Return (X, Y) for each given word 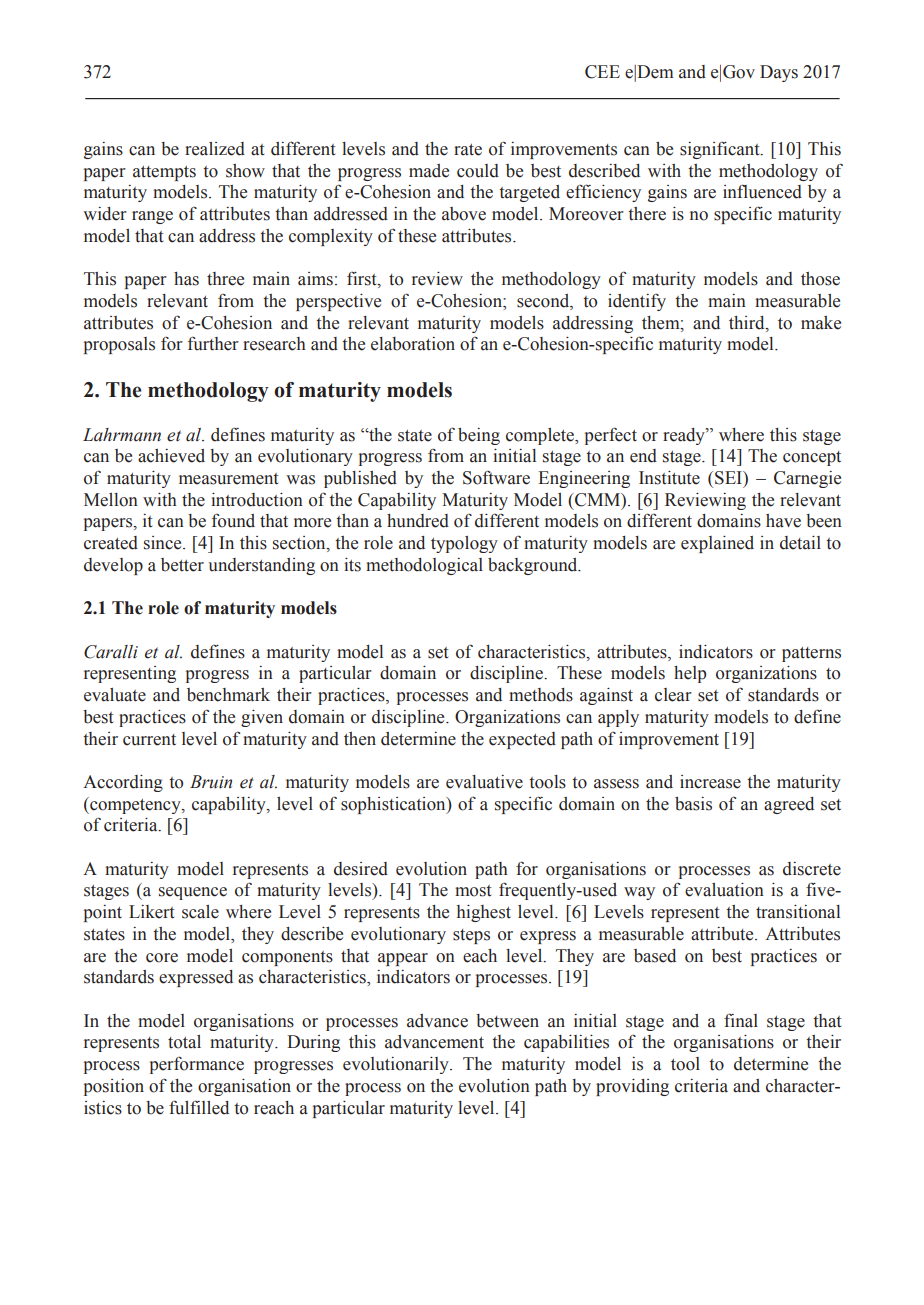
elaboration (413, 344)
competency (135, 805)
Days (779, 73)
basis (693, 804)
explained (717, 544)
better (182, 565)
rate (468, 150)
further (213, 343)
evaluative (484, 782)
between (507, 1021)
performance (197, 1065)
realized (215, 149)
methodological (424, 566)
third (748, 323)
